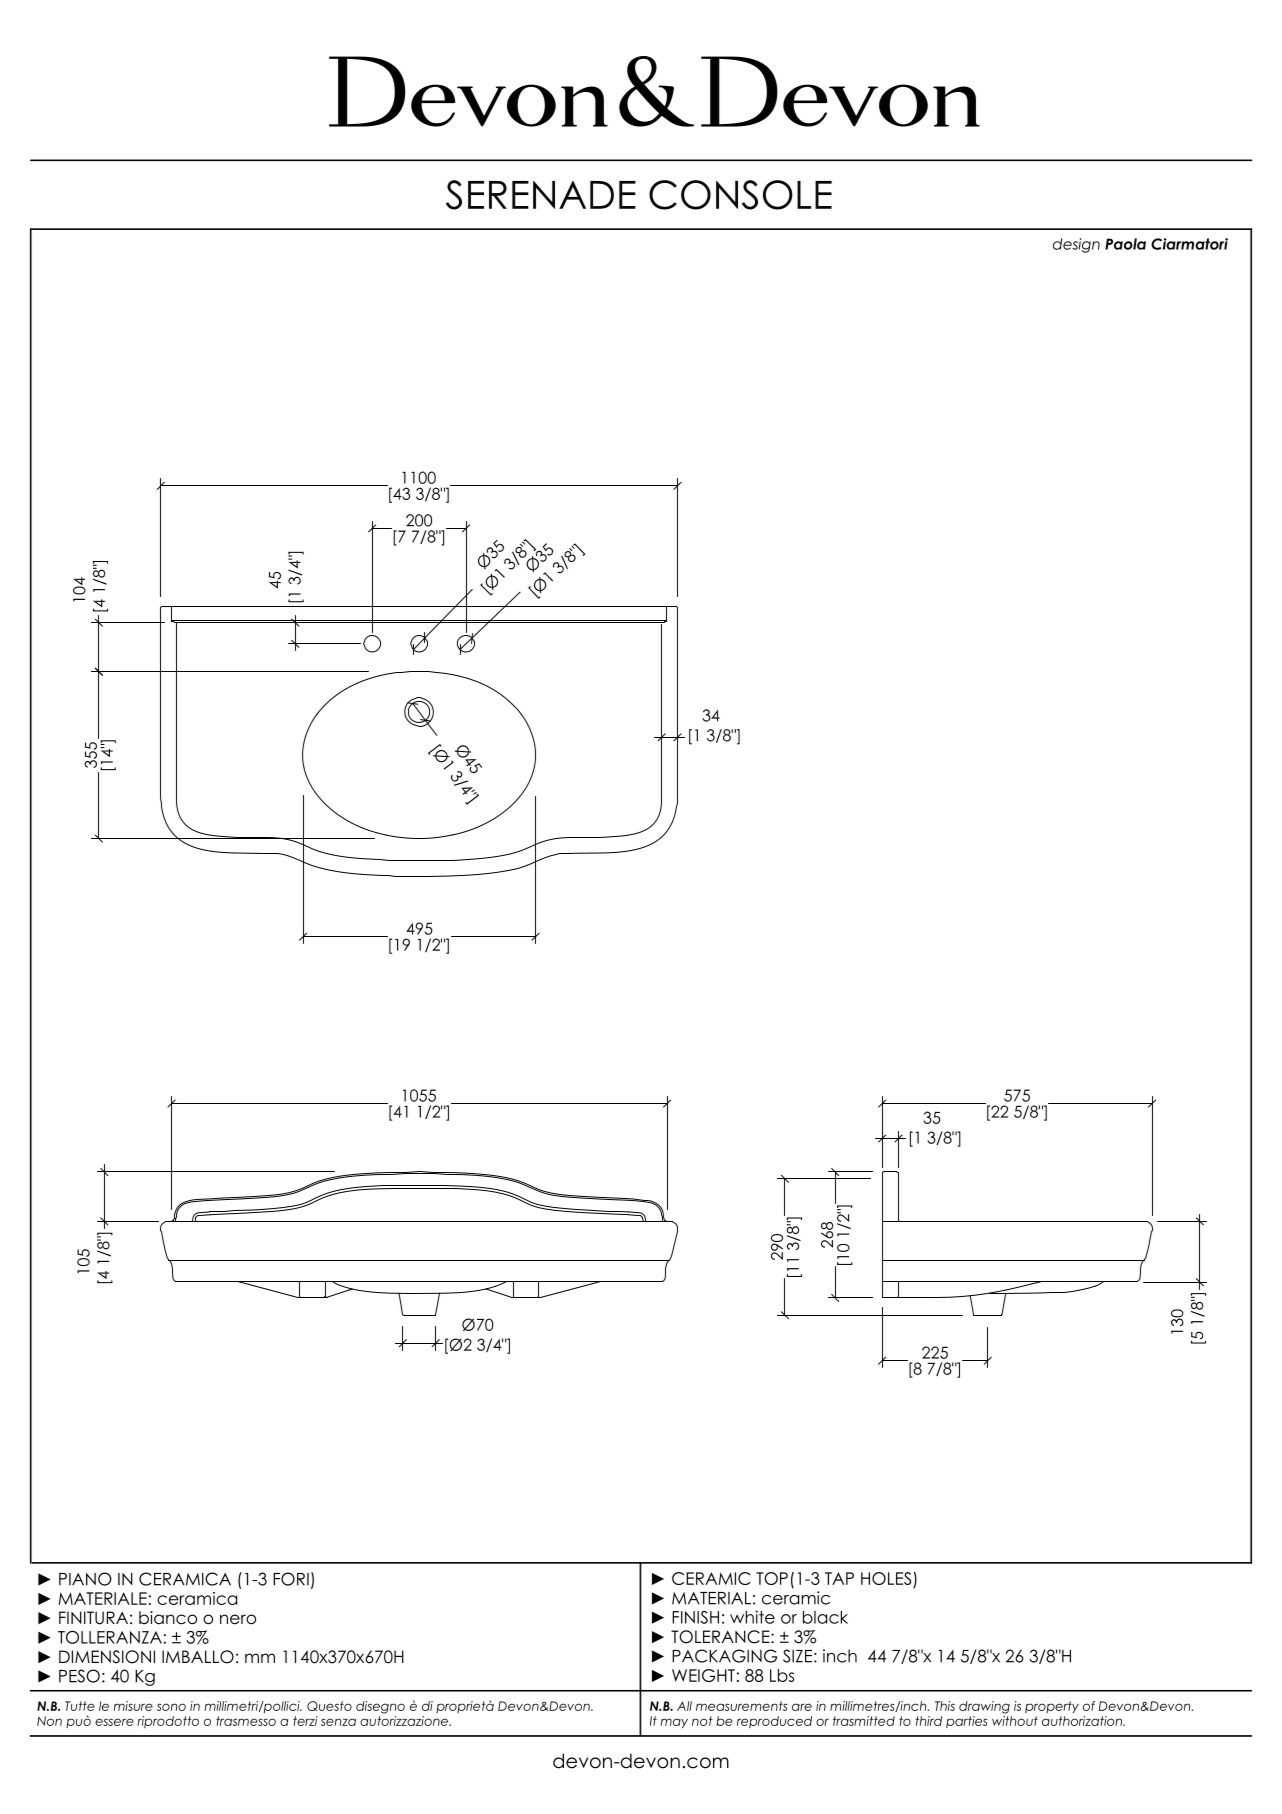 This screenshot has width=1282, height=1814. I want to click on CONSOLE, so click(740, 195).
